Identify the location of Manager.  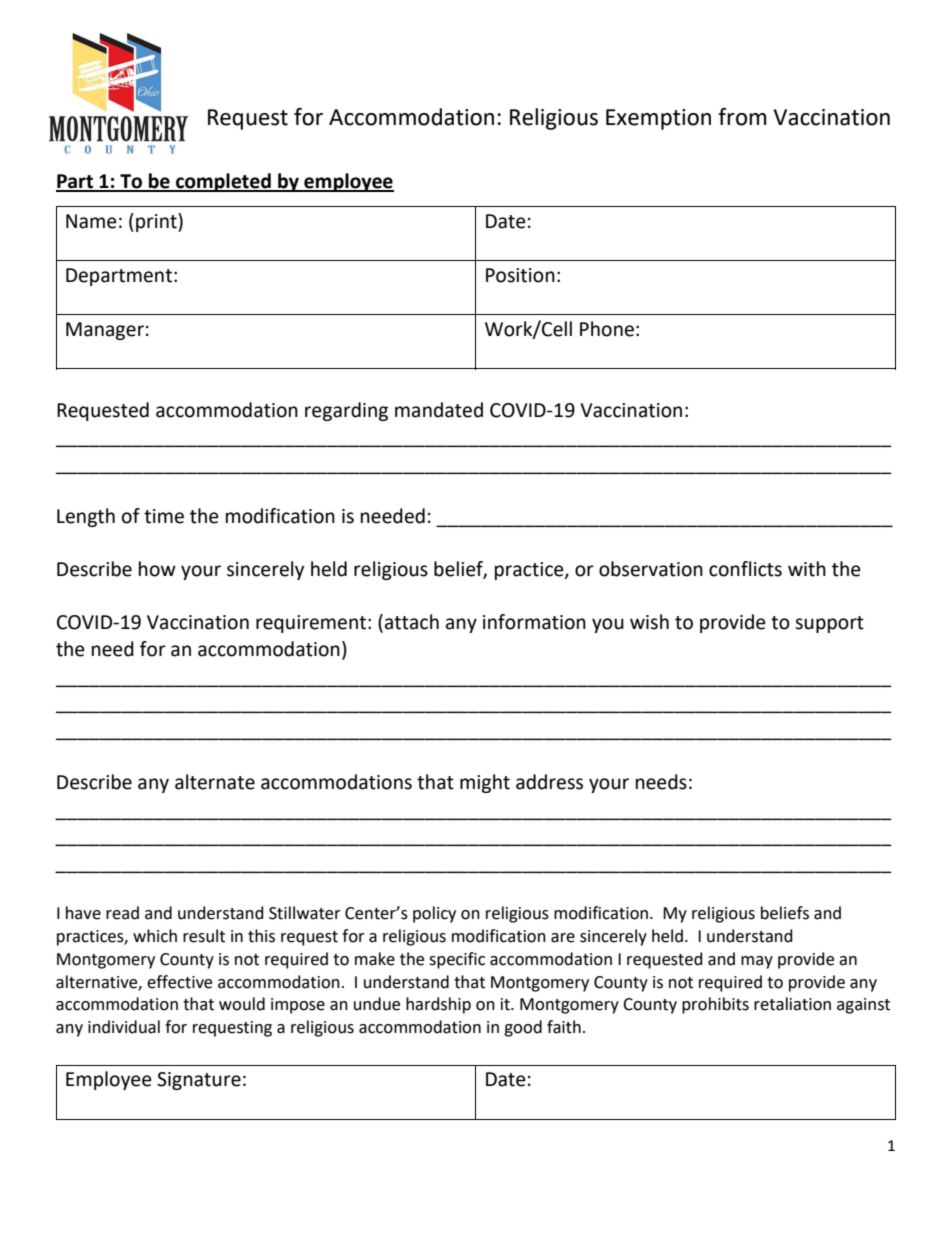
(105, 331).
